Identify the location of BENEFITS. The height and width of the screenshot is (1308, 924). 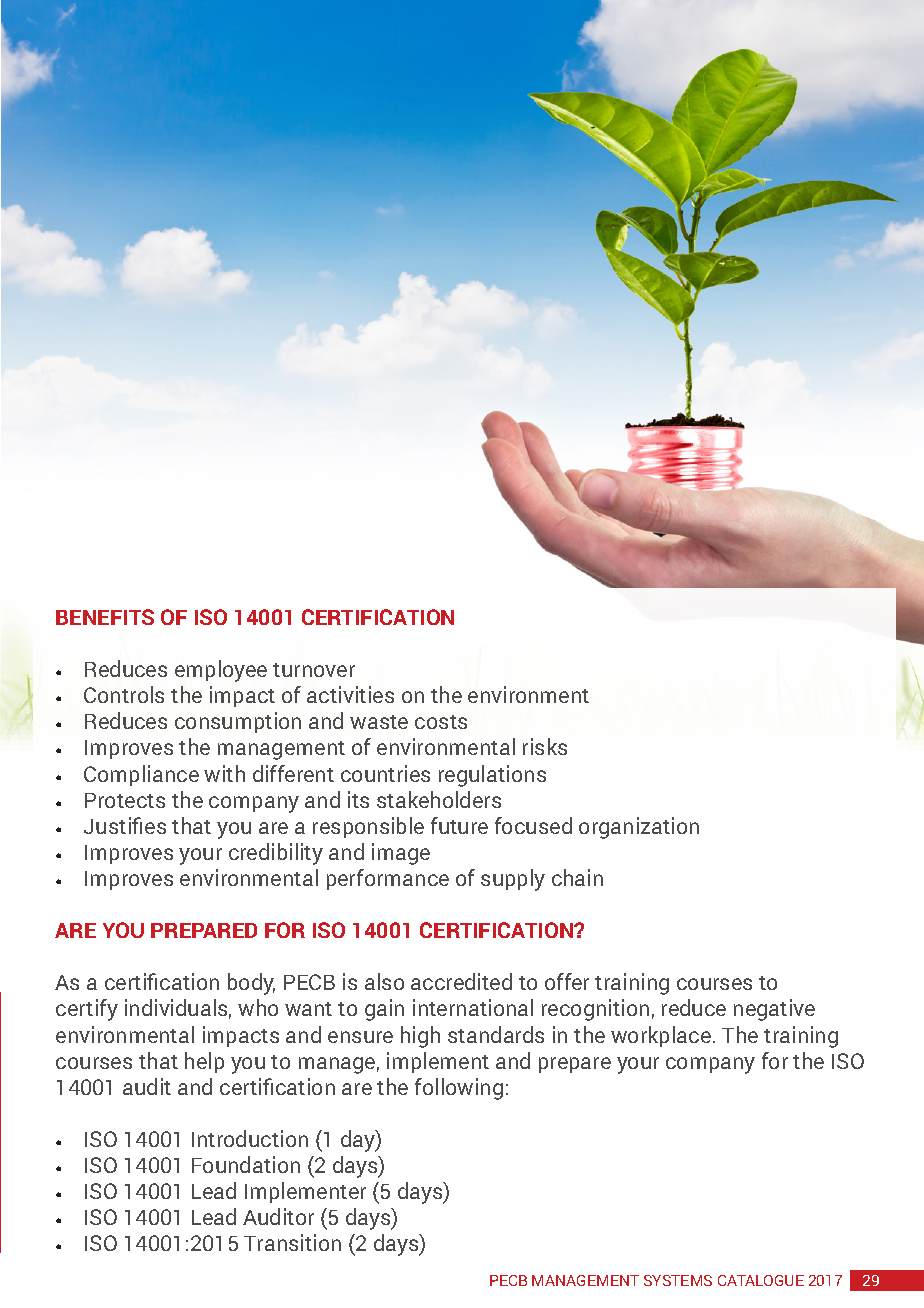
(105, 617).
